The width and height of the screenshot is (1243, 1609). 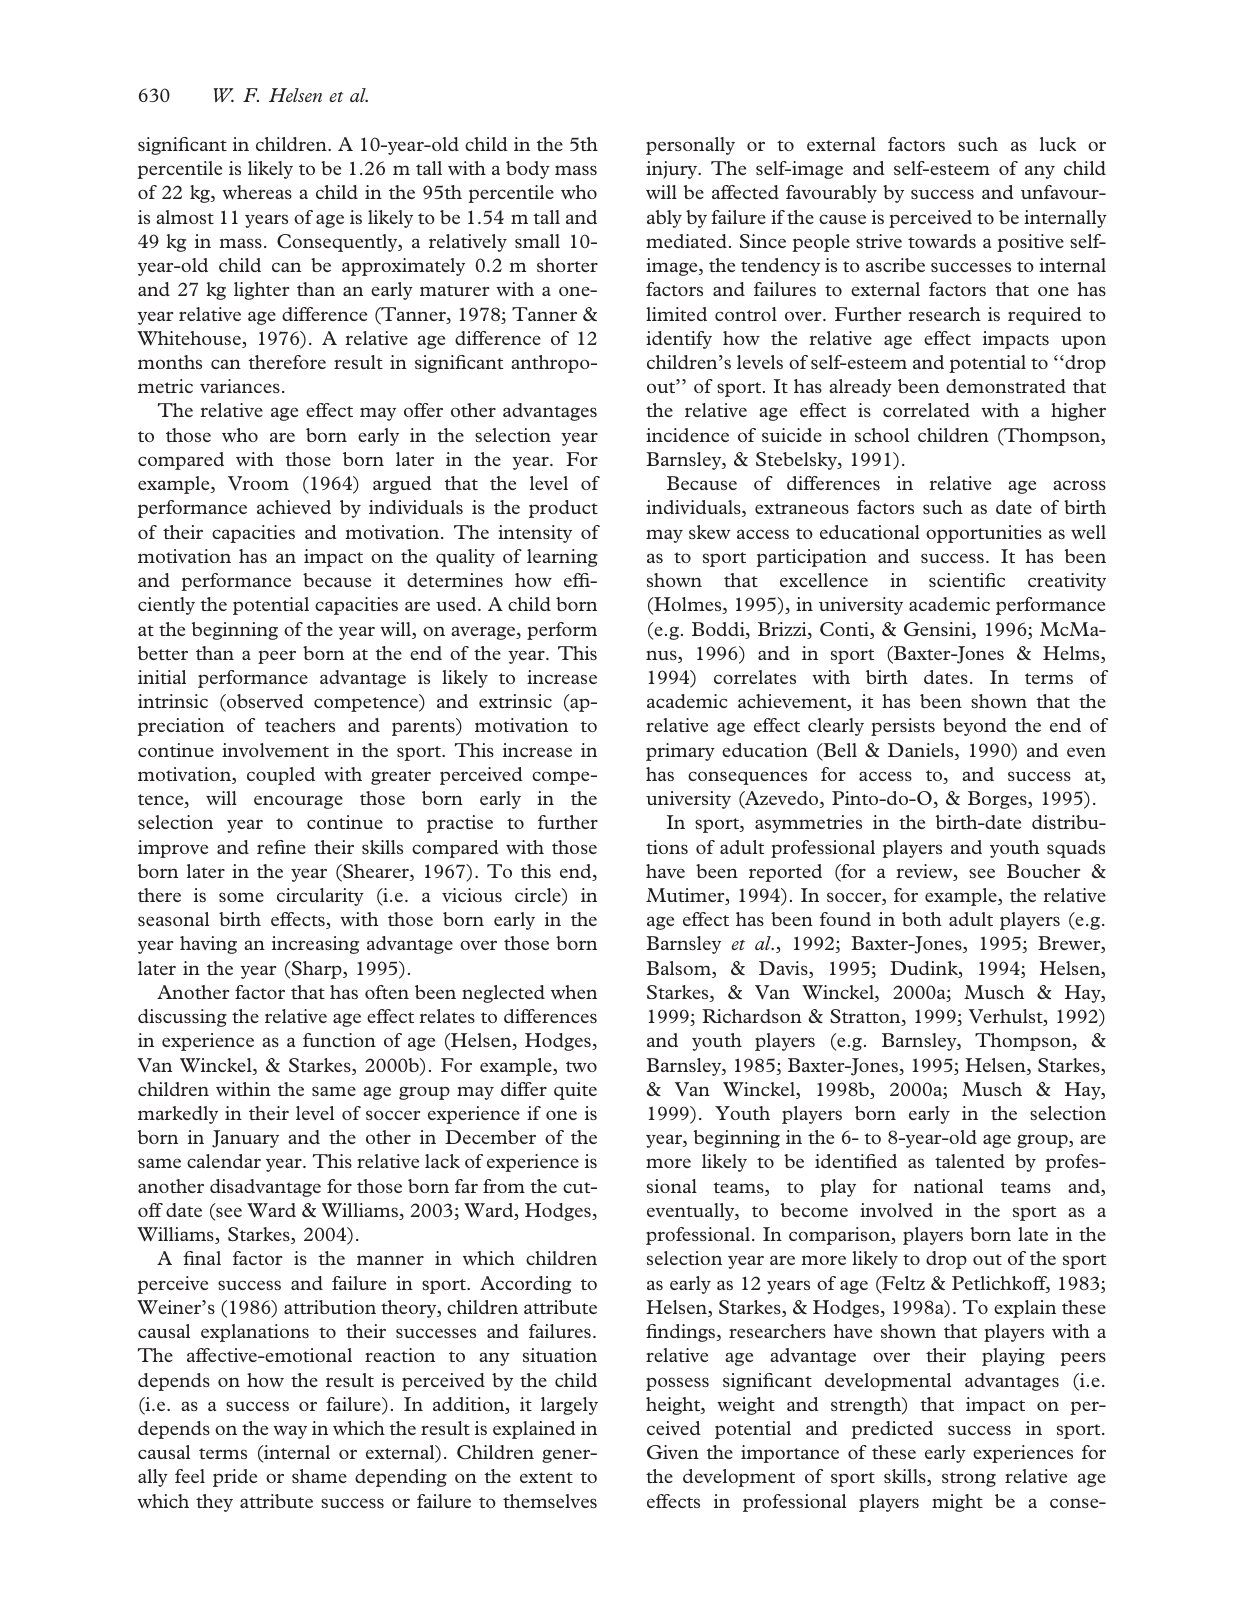 What do you see at coordinates (563, 509) in the screenshot?
I see `product` at bounding box center [563, 509].
